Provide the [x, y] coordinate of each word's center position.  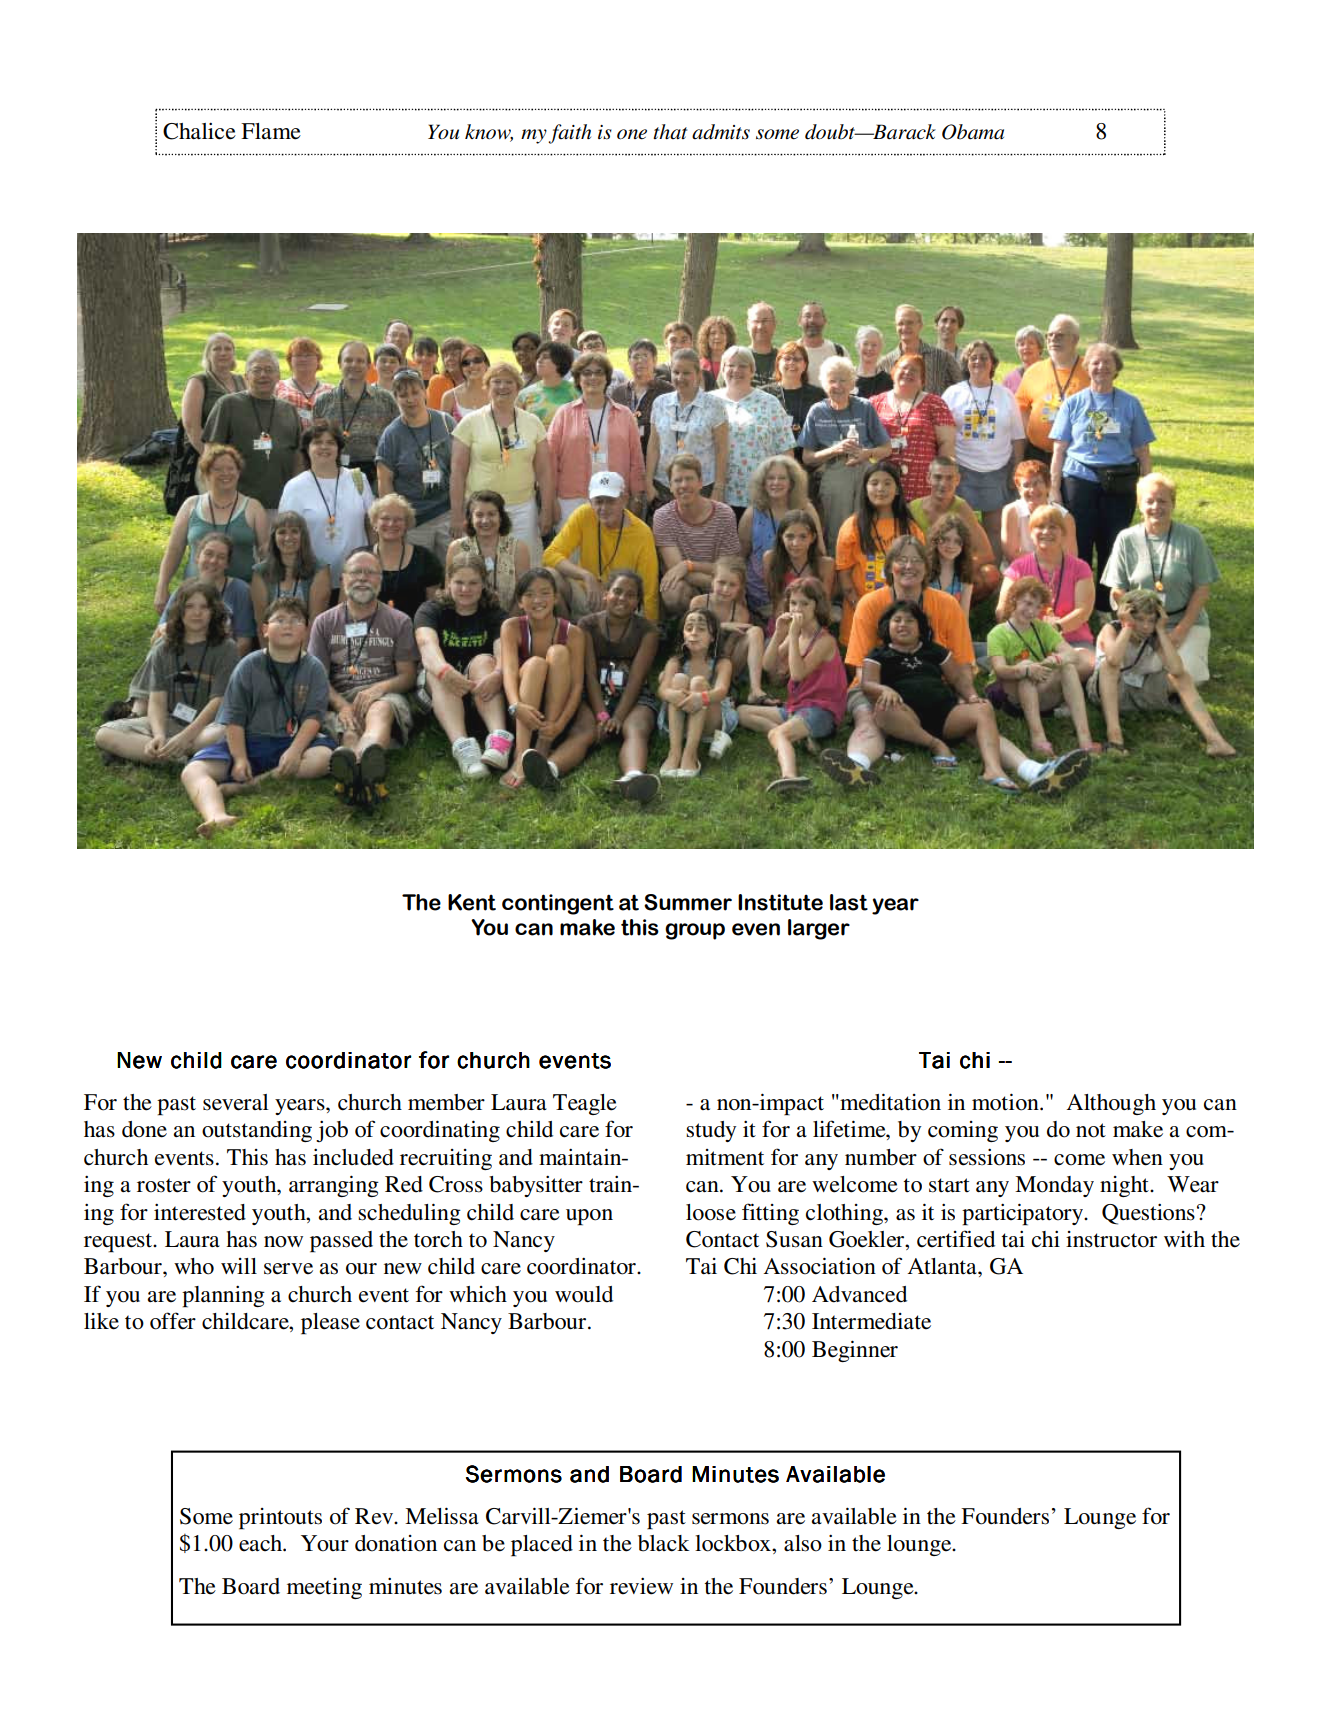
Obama [973, 132]
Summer [688, 902]
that [670, 131]
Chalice [199, 131]
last [849, 902]
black [664, 1543]
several [236, 1102]
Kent [472, 902]
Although [1111, 1104]
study [711, 1131]
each [261, 1543]
